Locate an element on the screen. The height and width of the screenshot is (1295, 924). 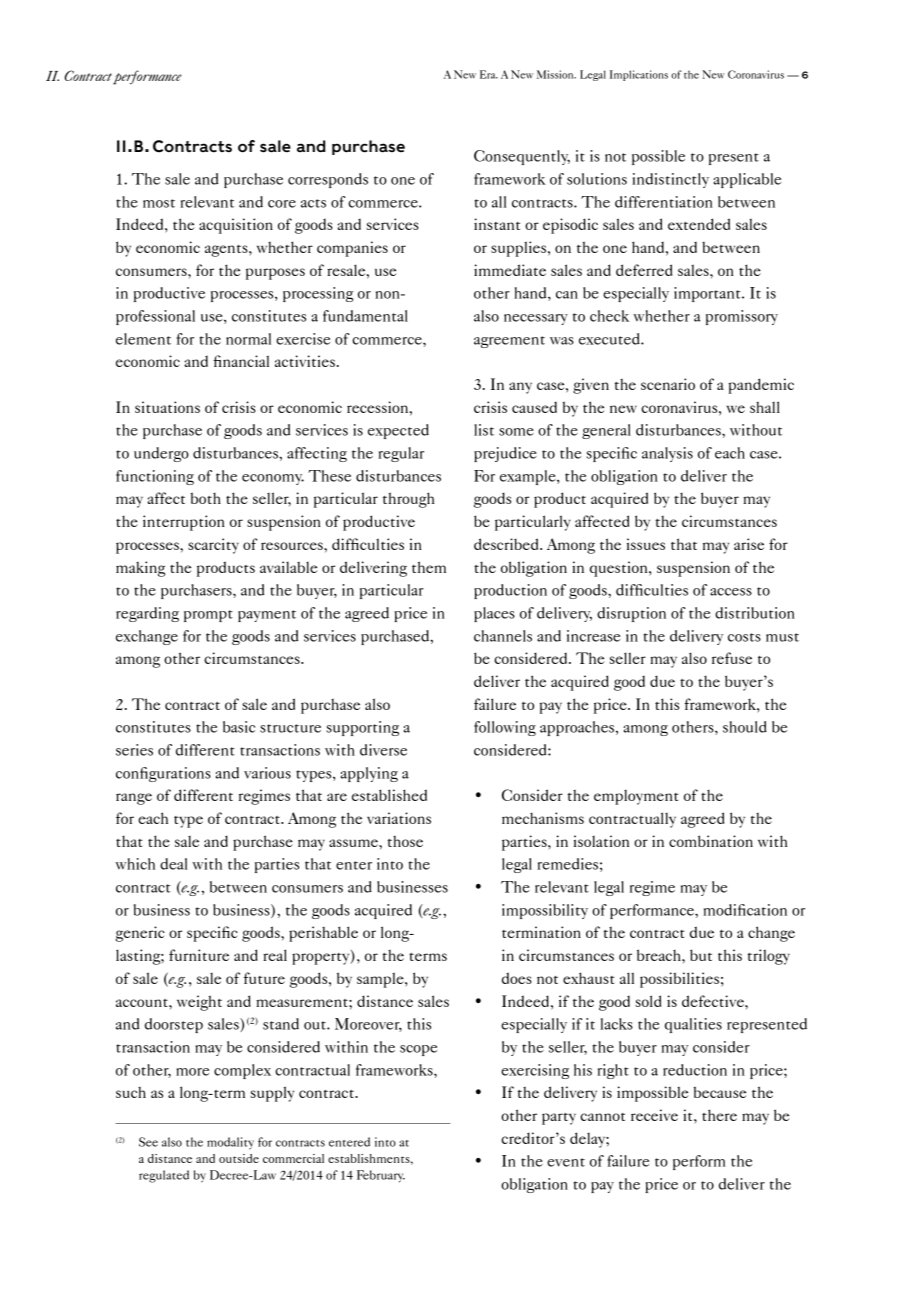
undergo is located at coordinates (161, 454).
